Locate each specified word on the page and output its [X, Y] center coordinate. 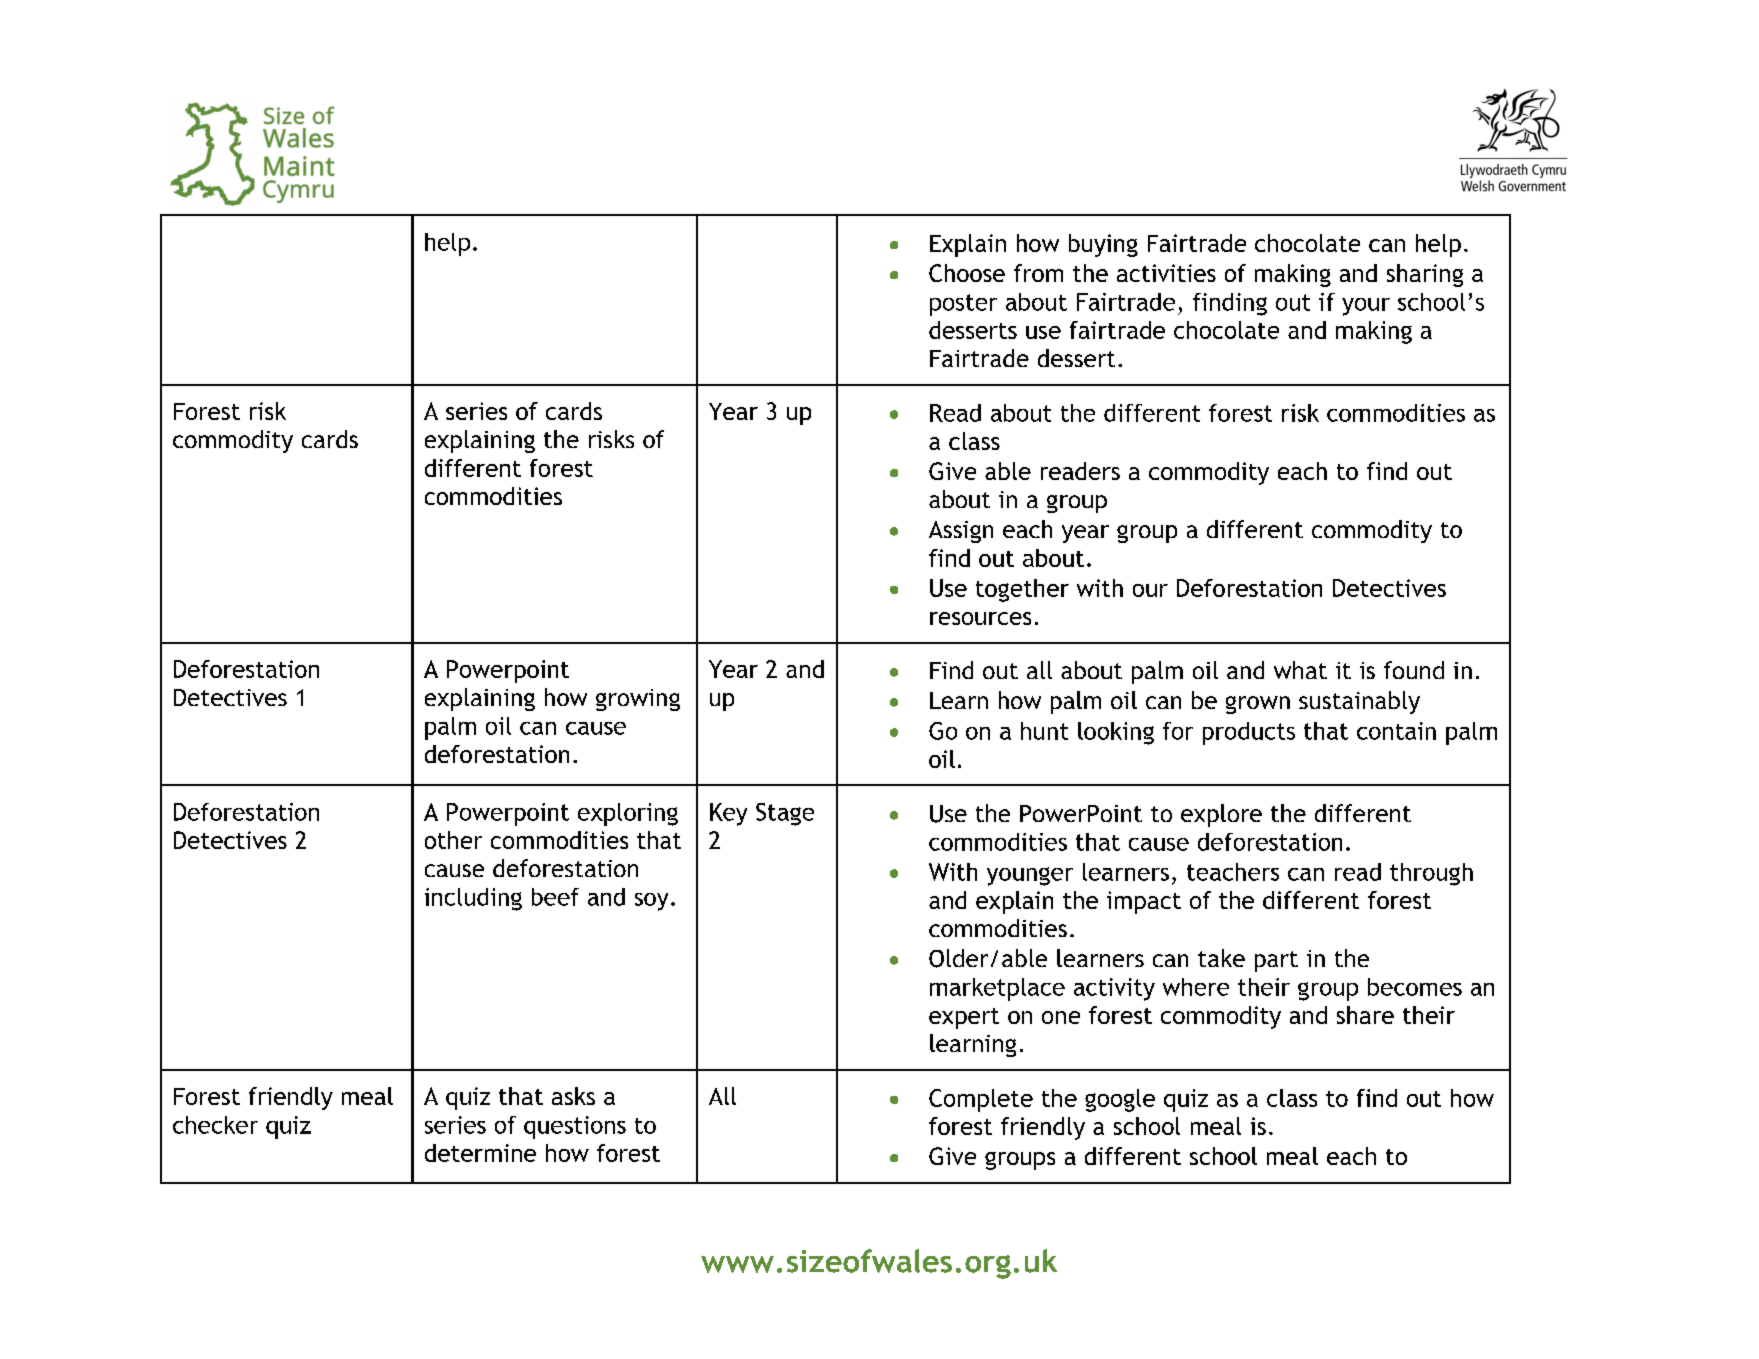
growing [638, 700]
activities [1166, 273]
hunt [1044, 731]
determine [480, 1153]
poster [963, 305]
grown [1258, 705]
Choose [967, 273]
